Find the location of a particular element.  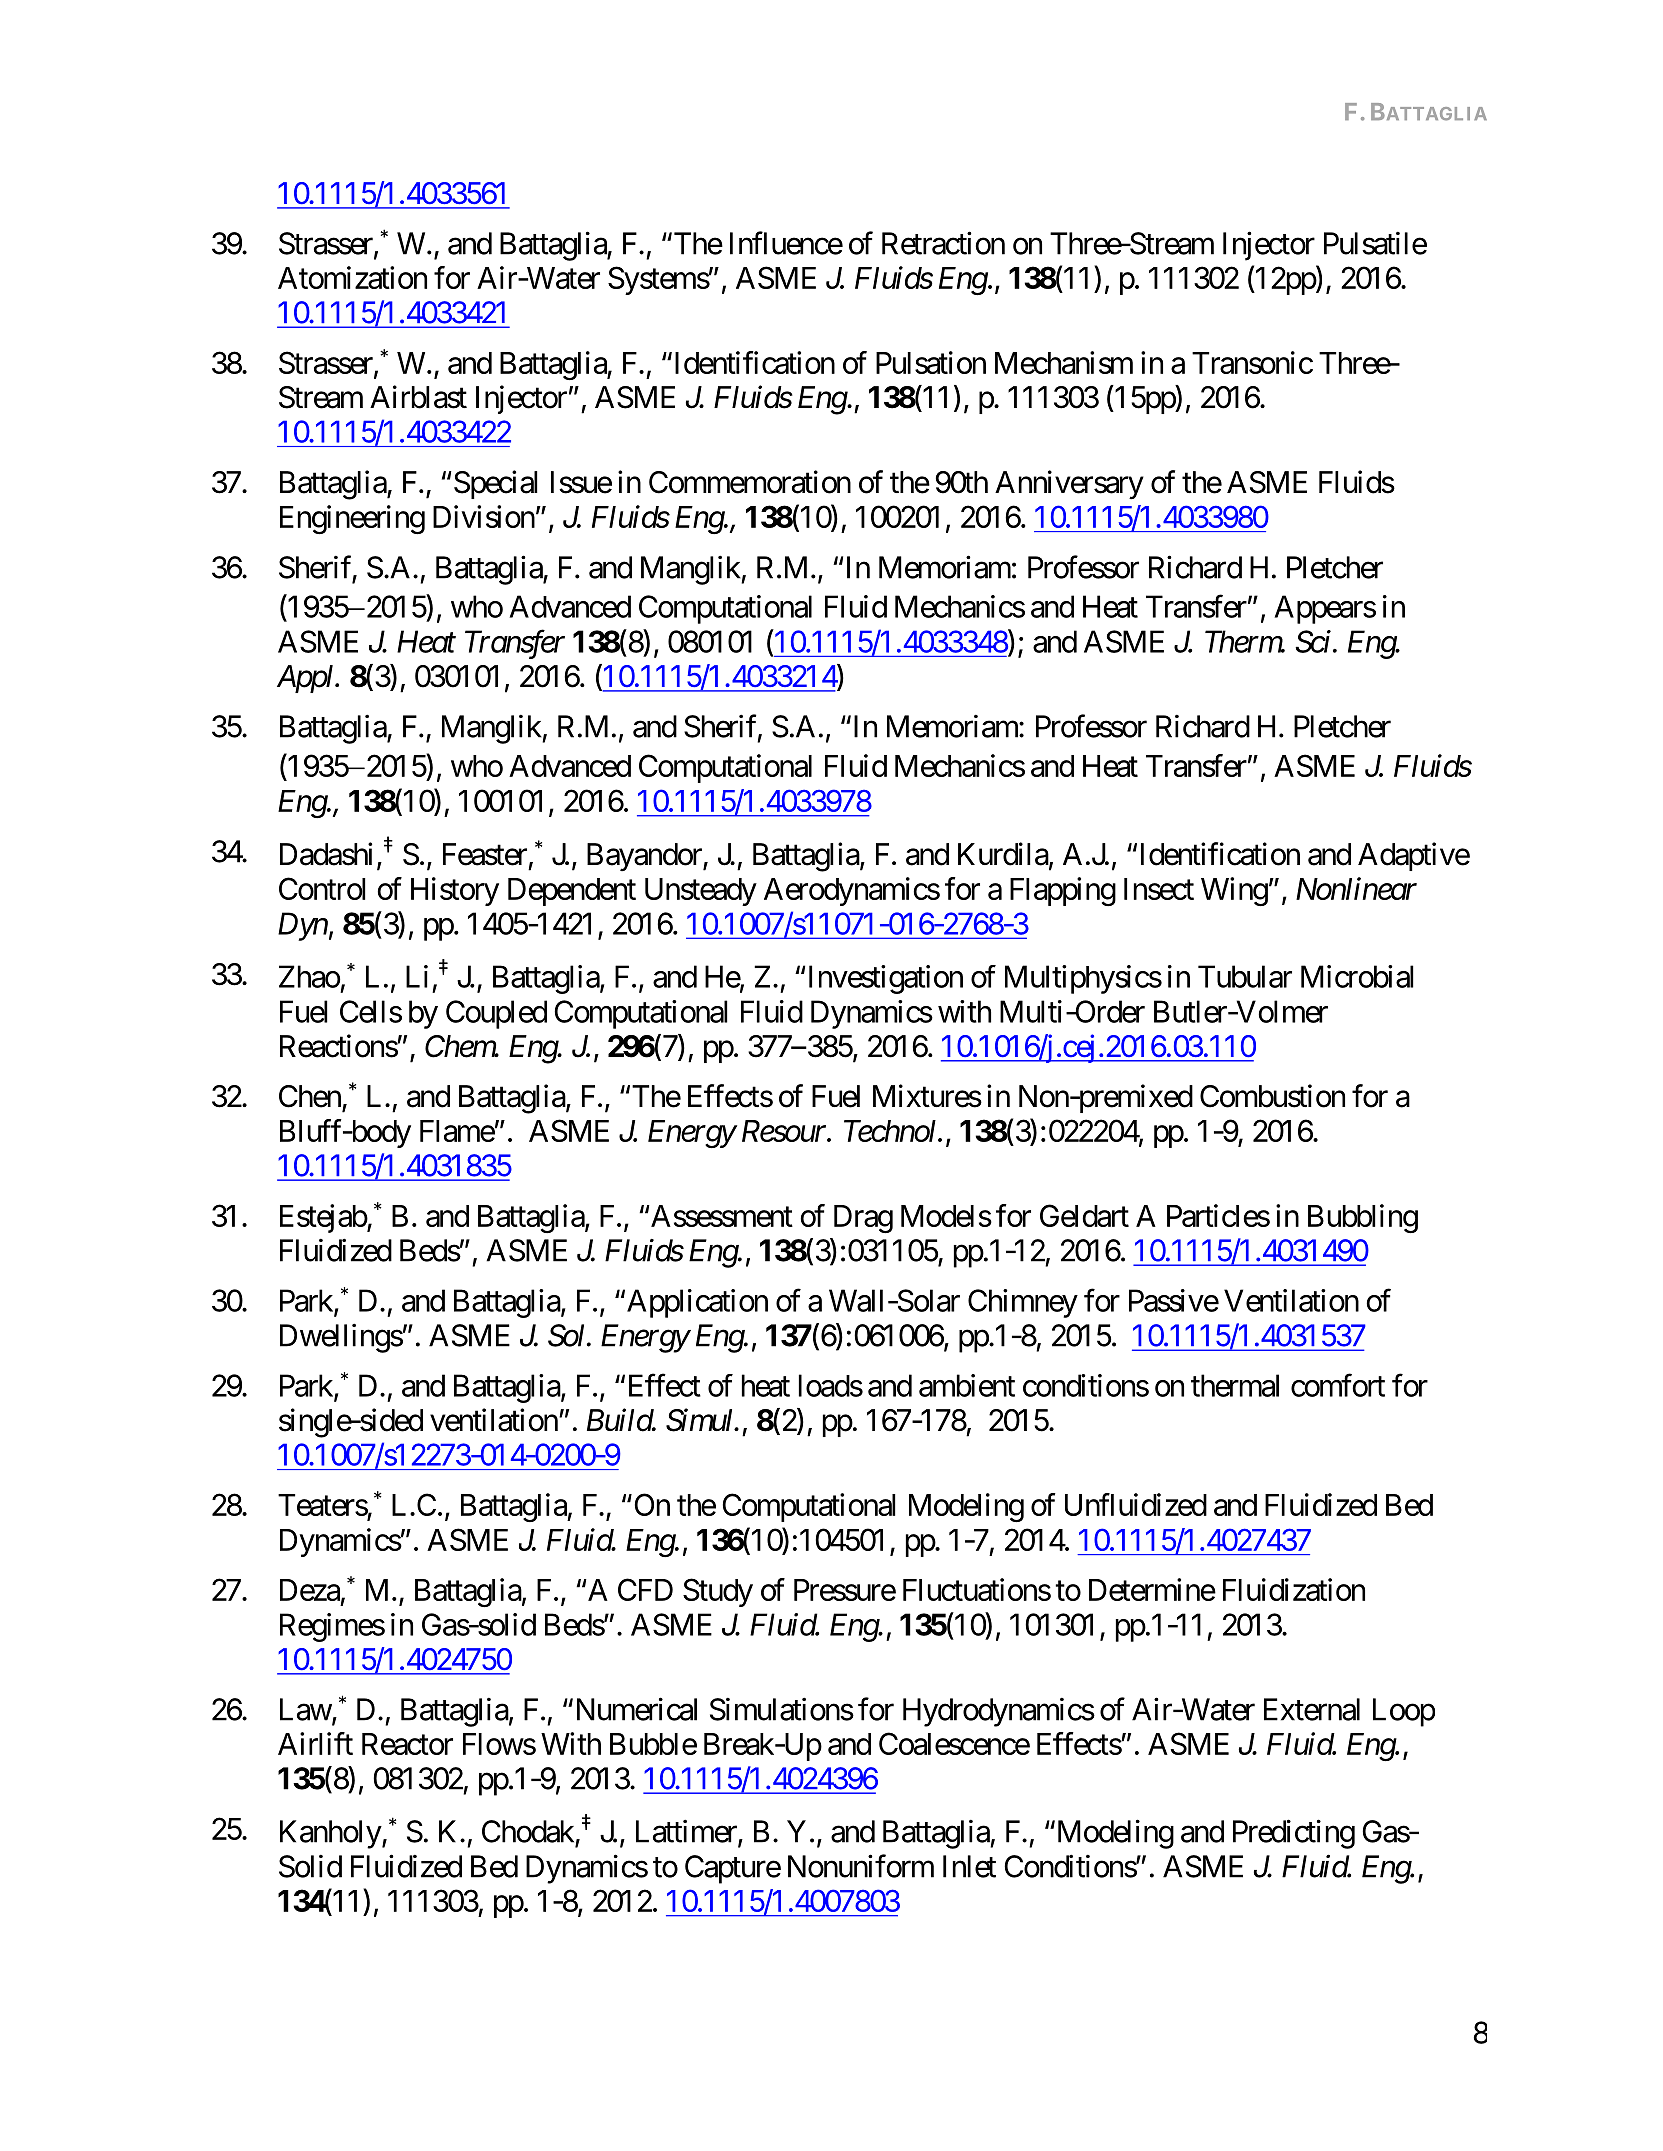

Retraction is located at coordinates (943, 243).
